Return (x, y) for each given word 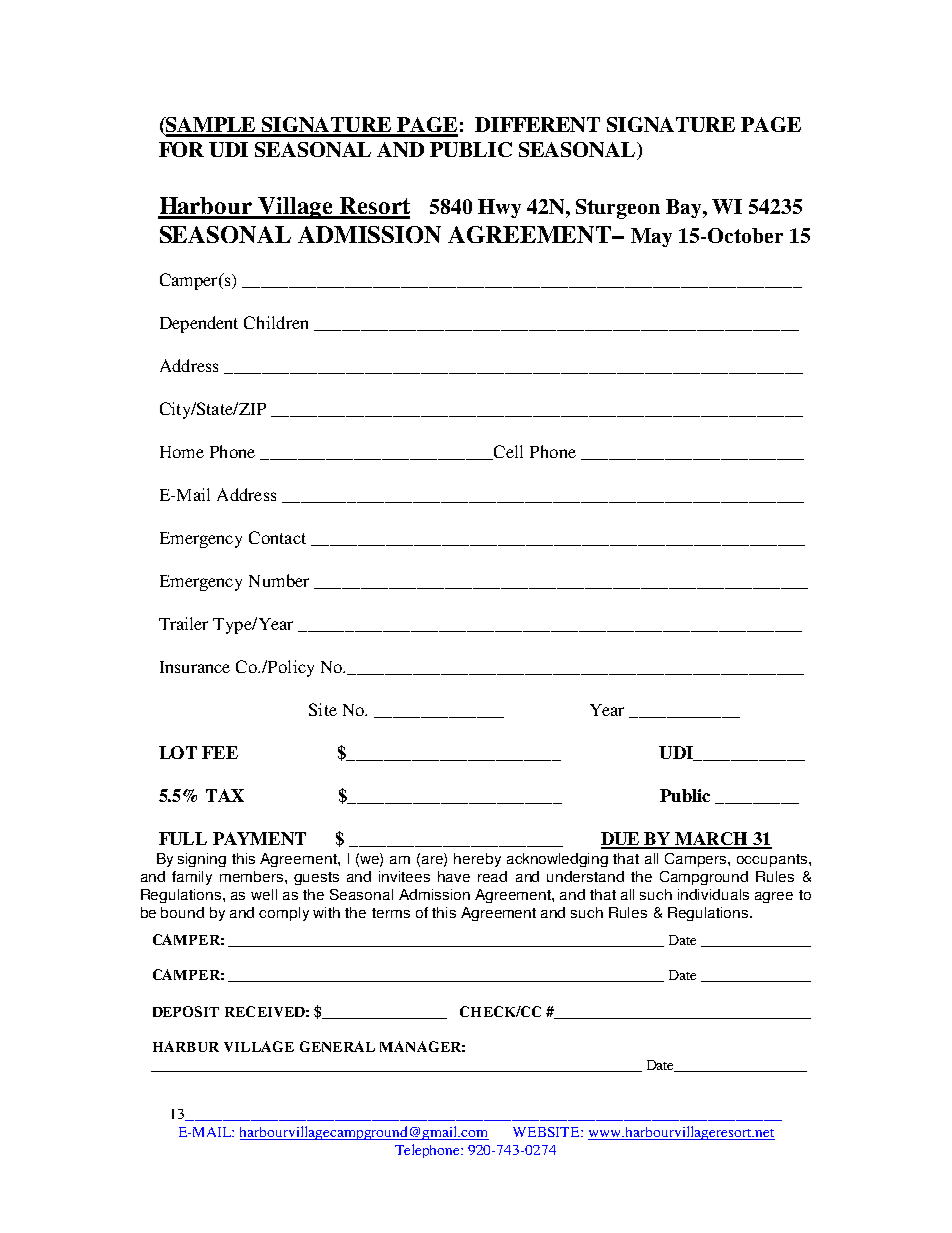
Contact (277, 537)
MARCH (712, 840)
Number (279, 580)
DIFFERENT (537, 124)
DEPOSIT (186, 1011)
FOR (181, 149)
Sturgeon (618, 209)
